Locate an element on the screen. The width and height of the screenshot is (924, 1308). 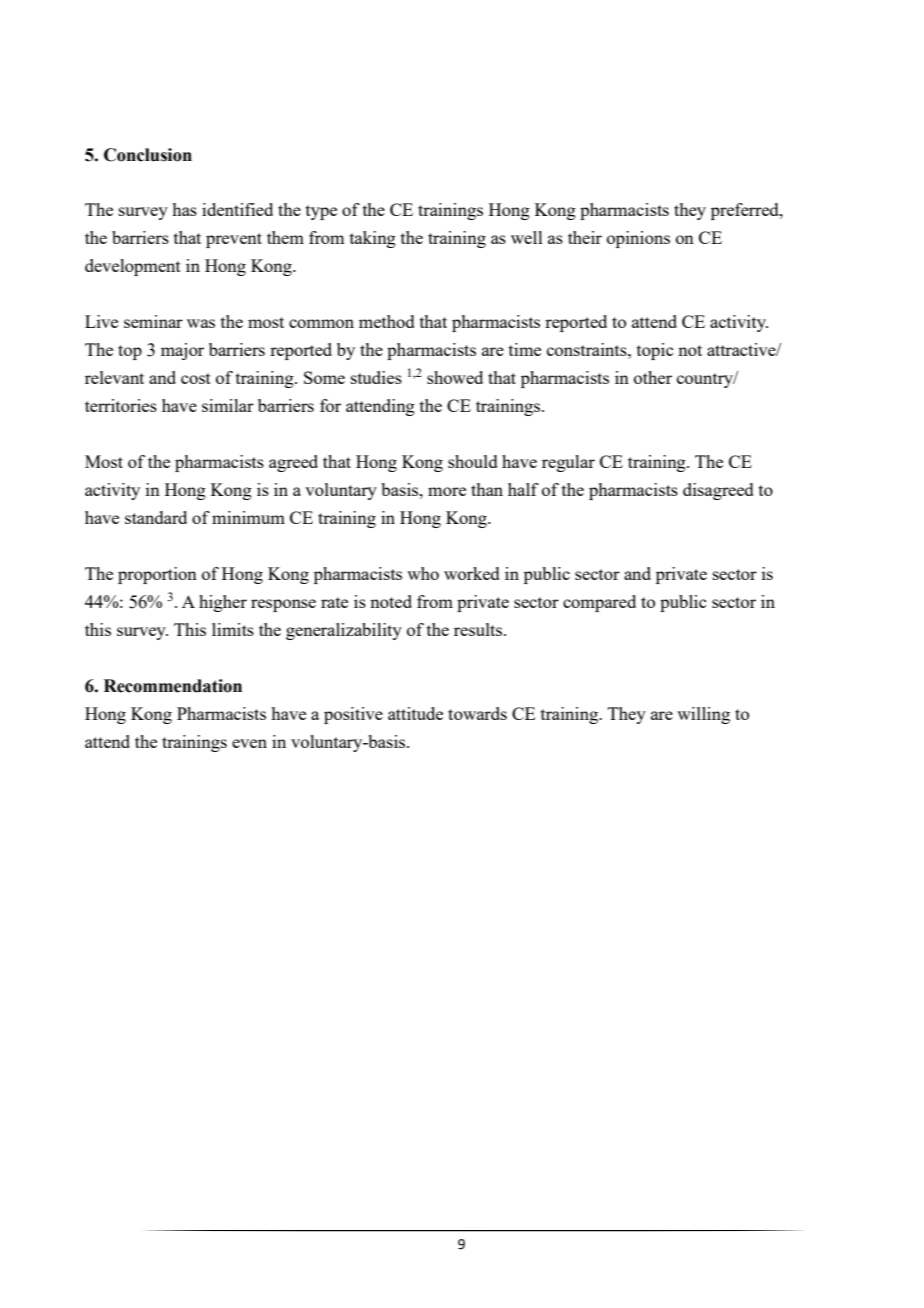
type is located at coordinates (321, 212).
